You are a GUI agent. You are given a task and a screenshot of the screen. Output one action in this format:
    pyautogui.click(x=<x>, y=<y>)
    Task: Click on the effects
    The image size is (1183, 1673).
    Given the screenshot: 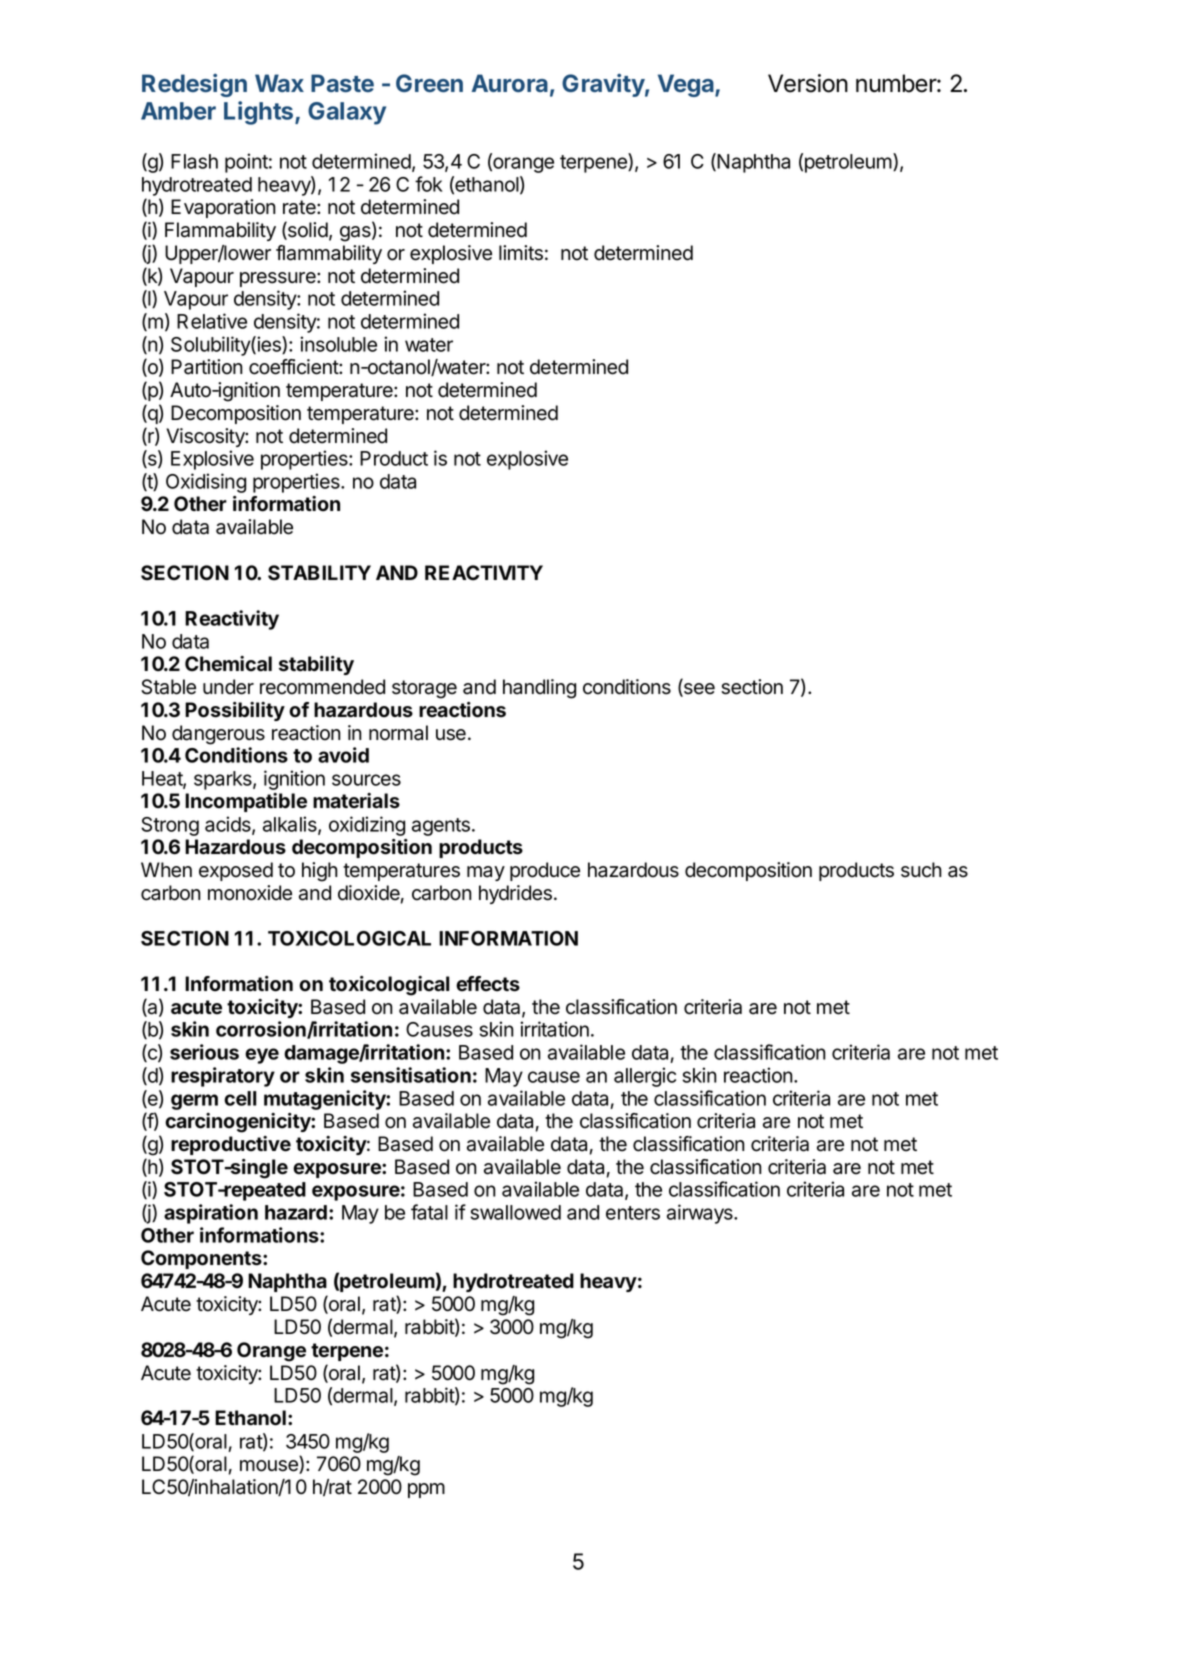 What is the action you would take?
    pyautogui.click(x=488, y=984)
